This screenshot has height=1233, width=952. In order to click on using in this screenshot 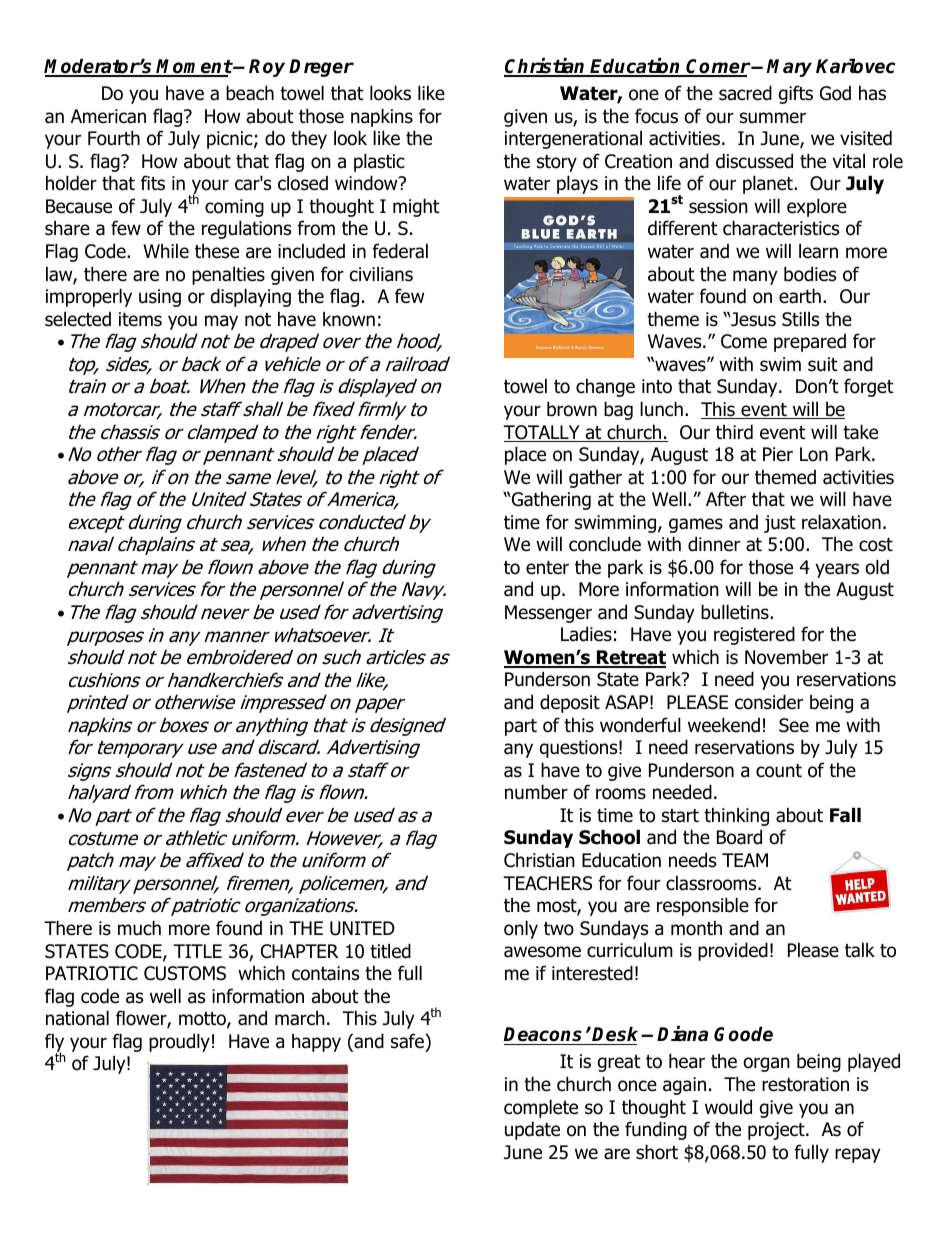, I will do `click(160, 298)`.
